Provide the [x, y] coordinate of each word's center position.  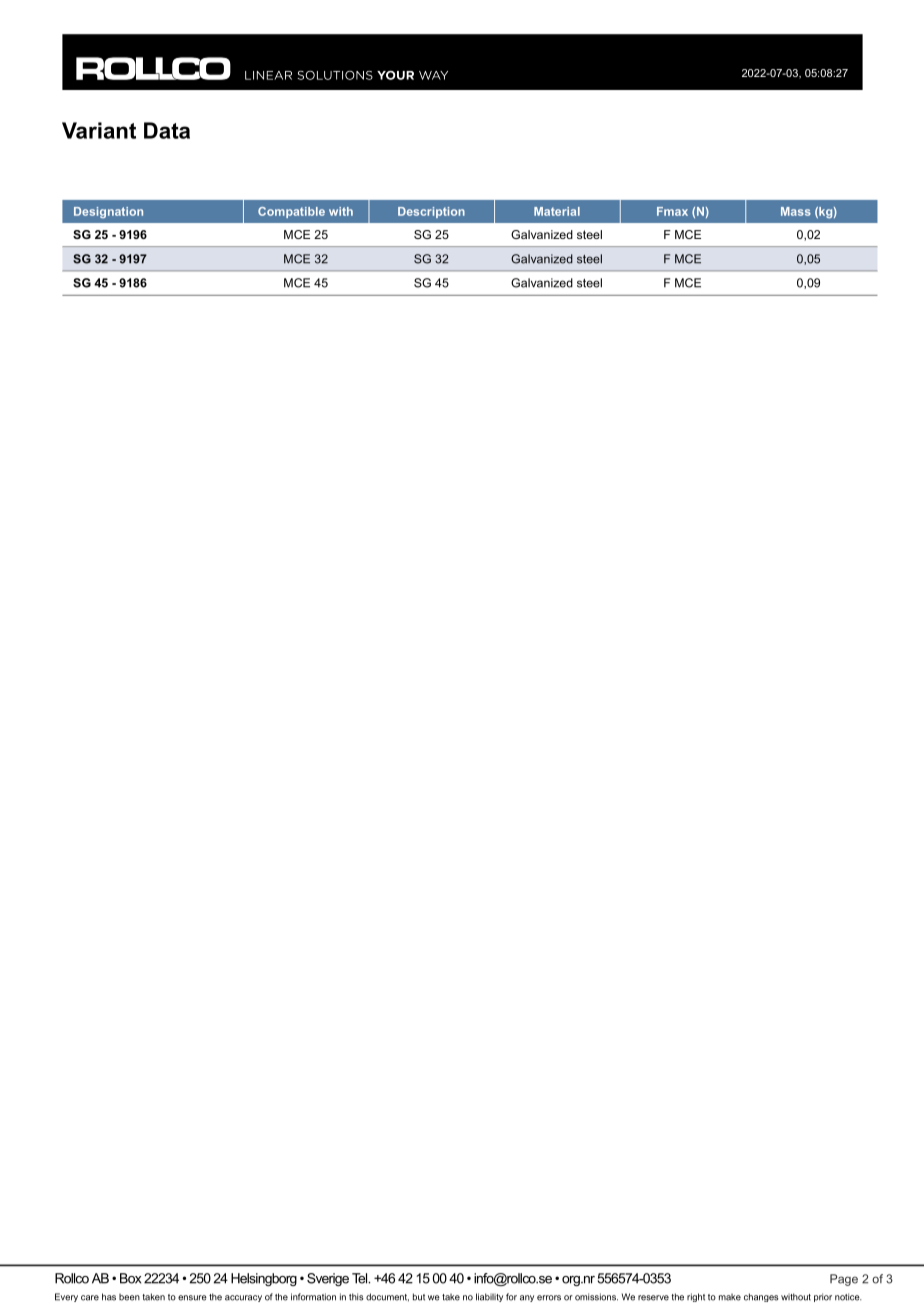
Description [431, 212]
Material [557, 211]
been [129, 1297]
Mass [796, 211]
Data [167, 130]
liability [489, 1297]
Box [130, 1278]
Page [844, 1280]
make [730, 1297]
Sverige [328, 1279]
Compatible [291, 212]
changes [761, 1297]
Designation [108, 212]
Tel [361, 1278]
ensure [192, 1298]
